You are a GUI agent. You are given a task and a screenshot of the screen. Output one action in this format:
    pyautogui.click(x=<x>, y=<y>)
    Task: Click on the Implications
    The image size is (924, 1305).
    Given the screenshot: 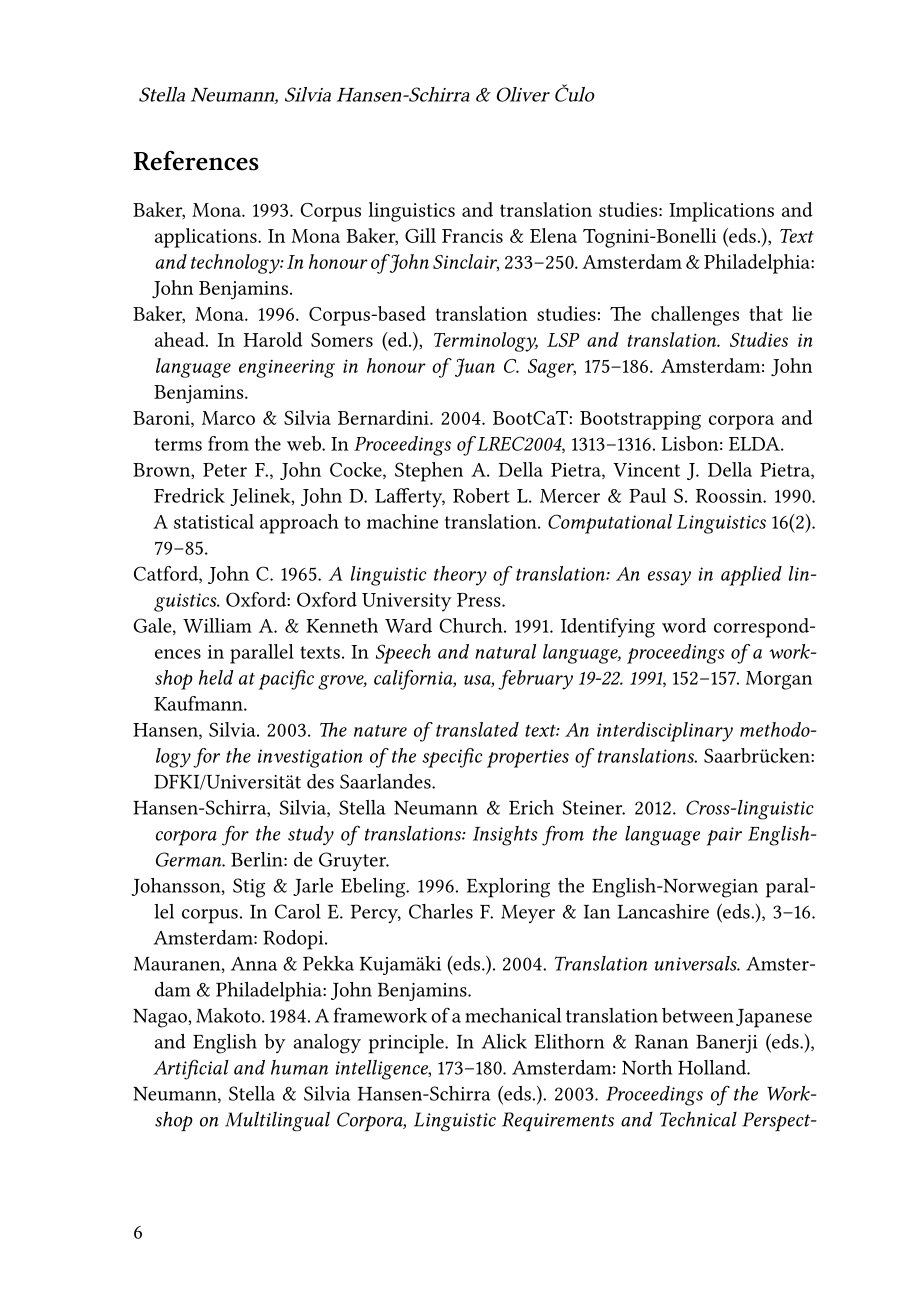 What is the action you would take?
    pyautogui.click(x=721, y=212)
